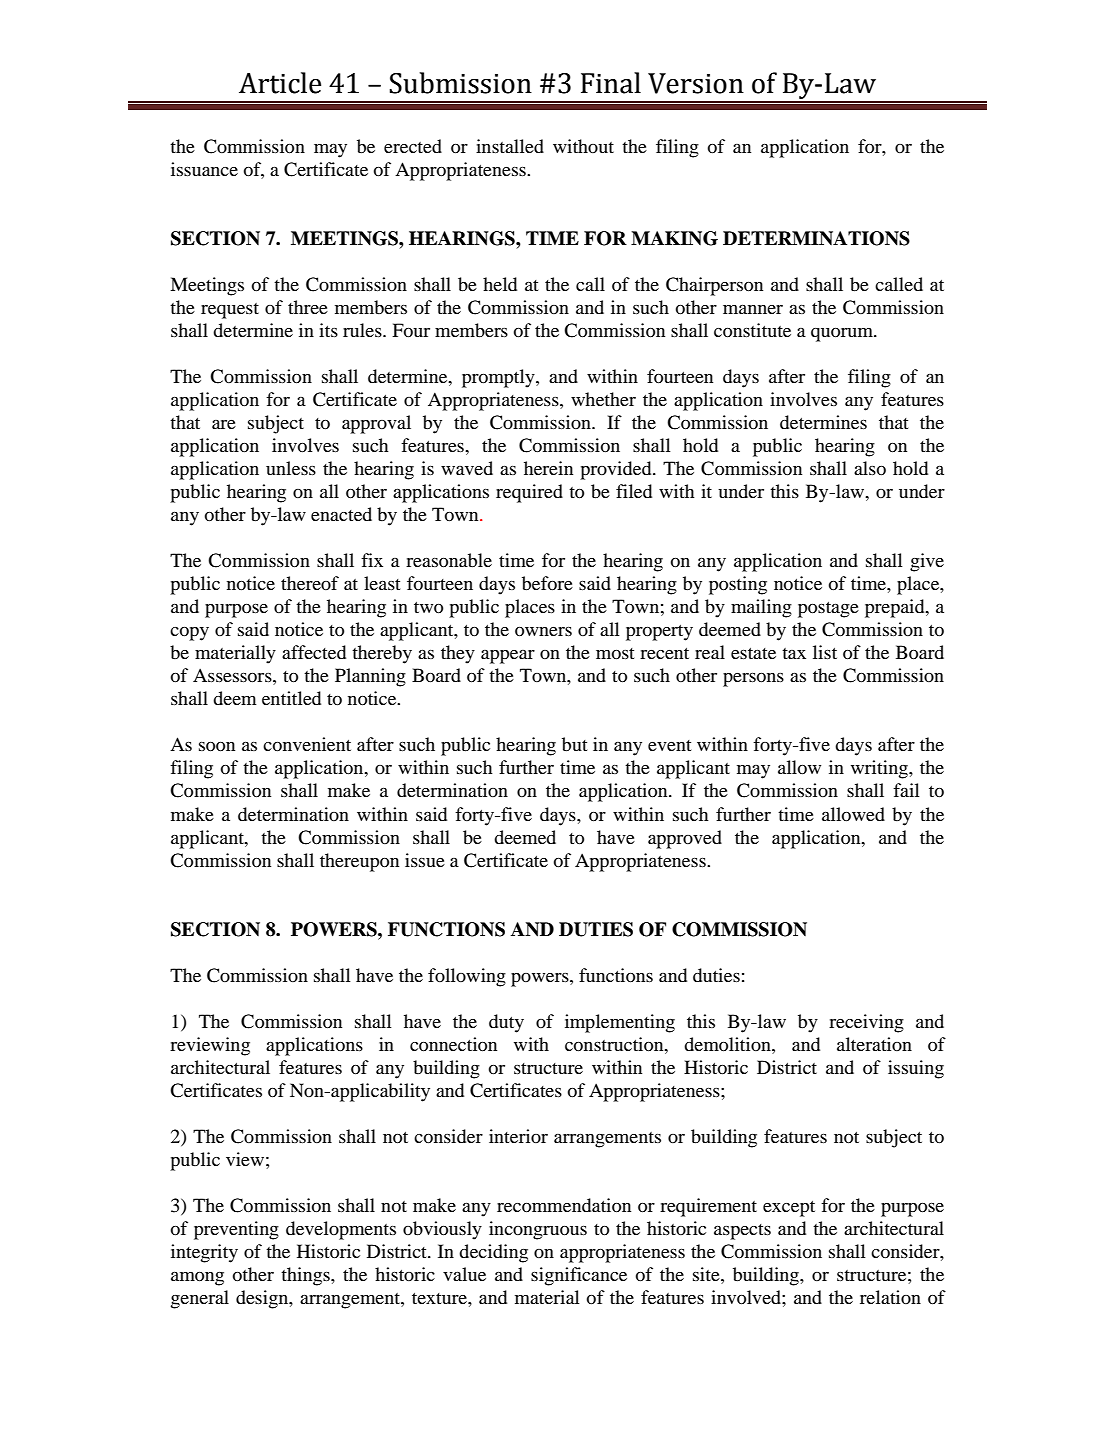  What do you see at coordinates (508, 657) in the document?
I see `appear` at bounding box center [508, 657].
